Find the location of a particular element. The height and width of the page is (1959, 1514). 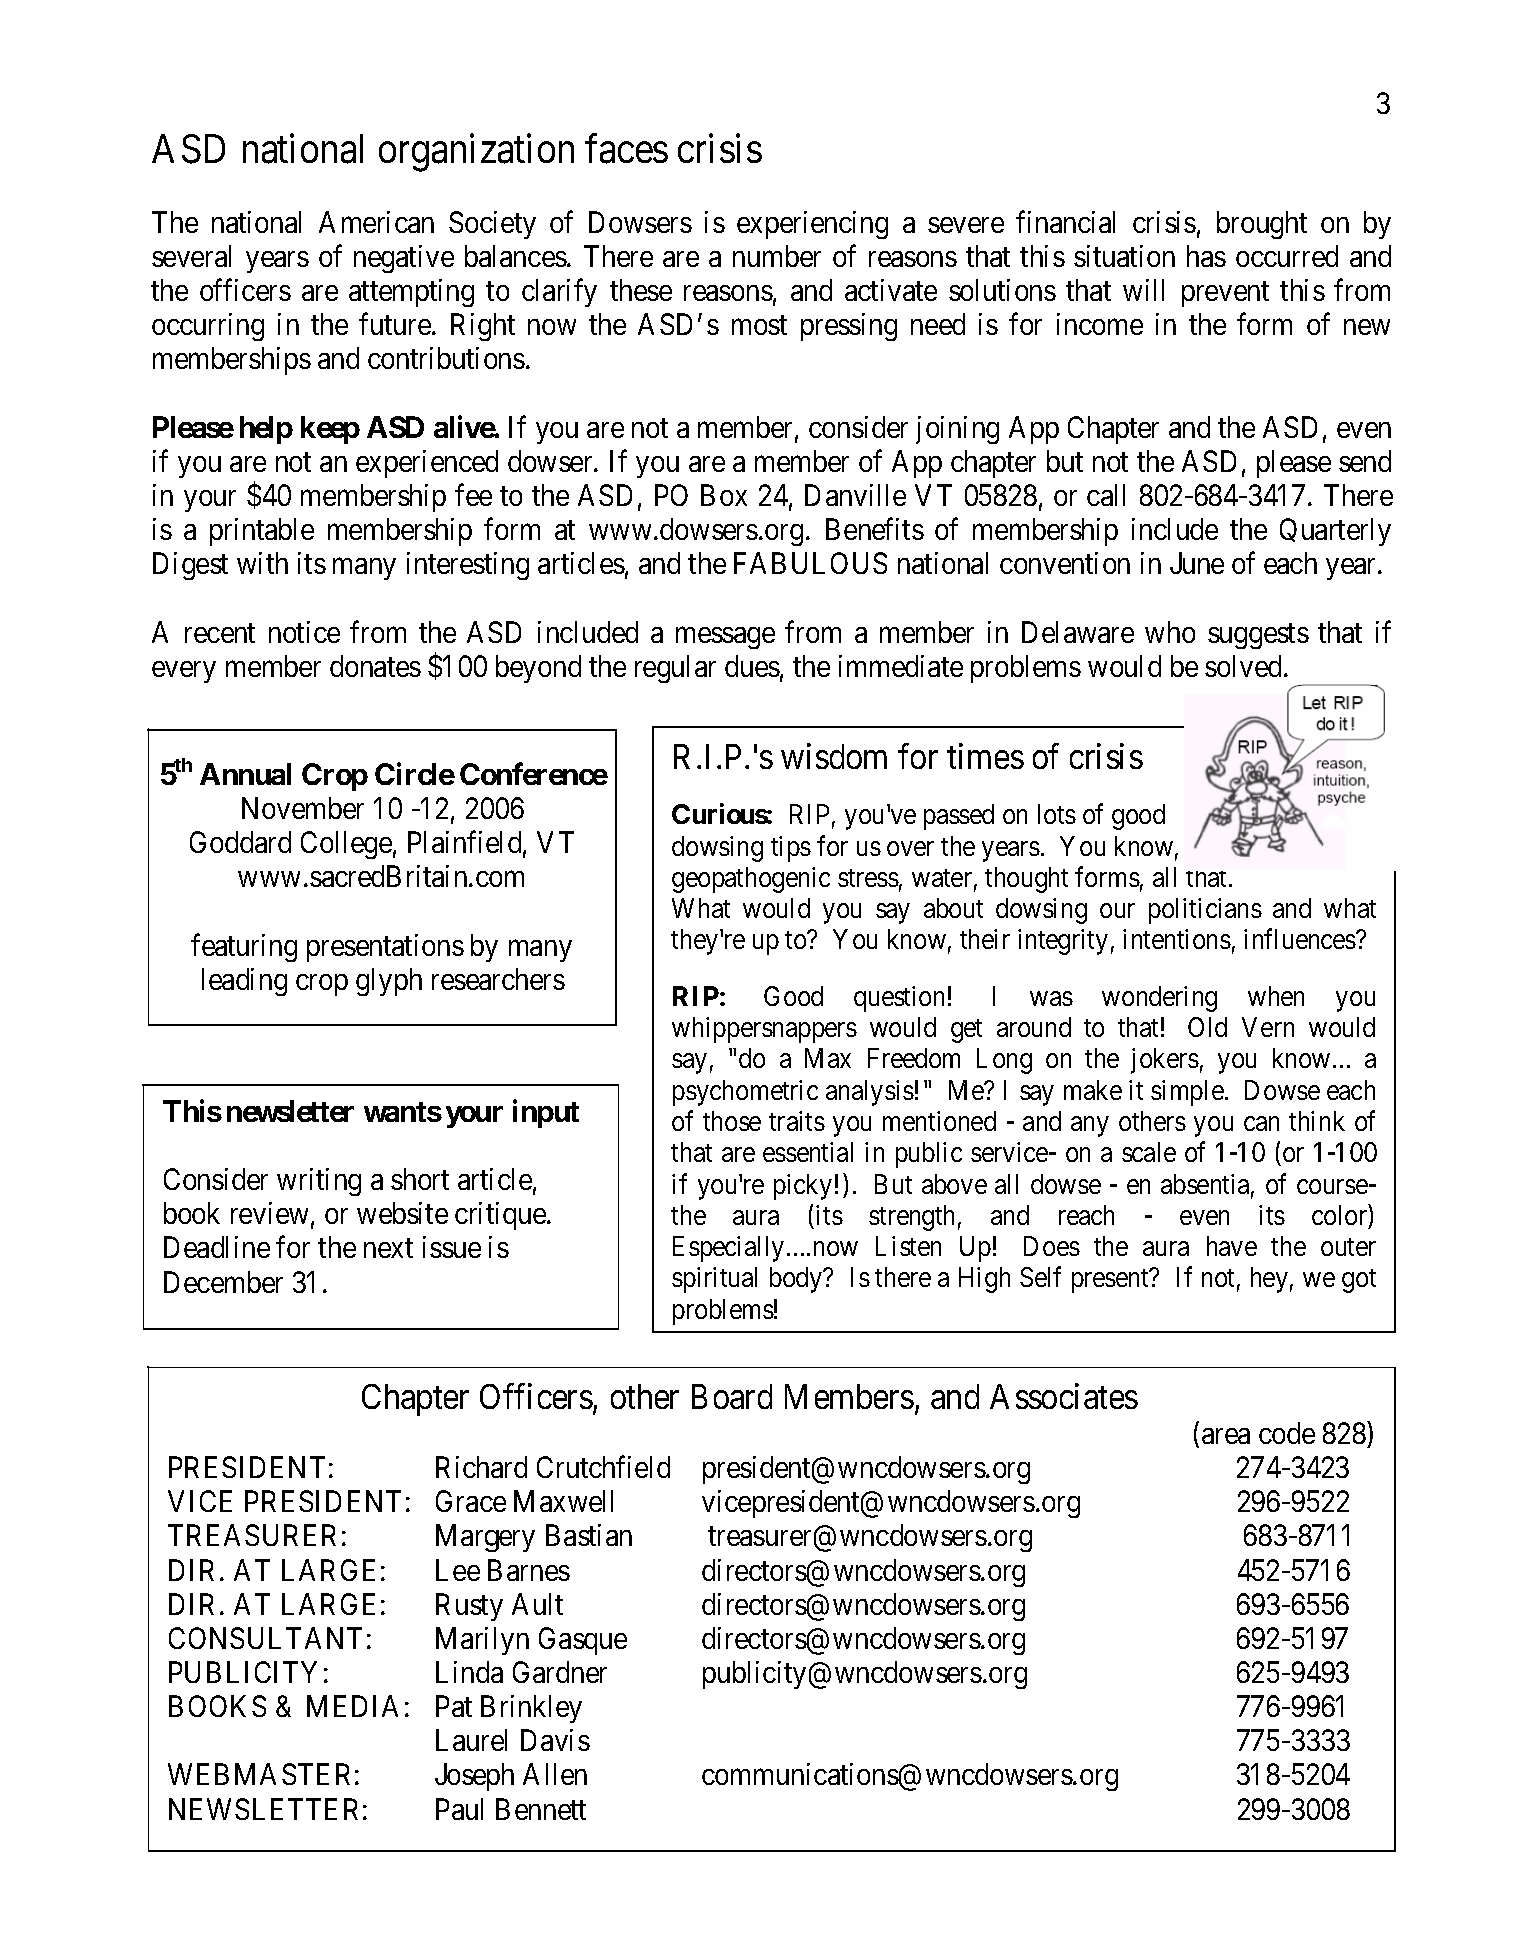

when is located at coordinates (1276, 996).
